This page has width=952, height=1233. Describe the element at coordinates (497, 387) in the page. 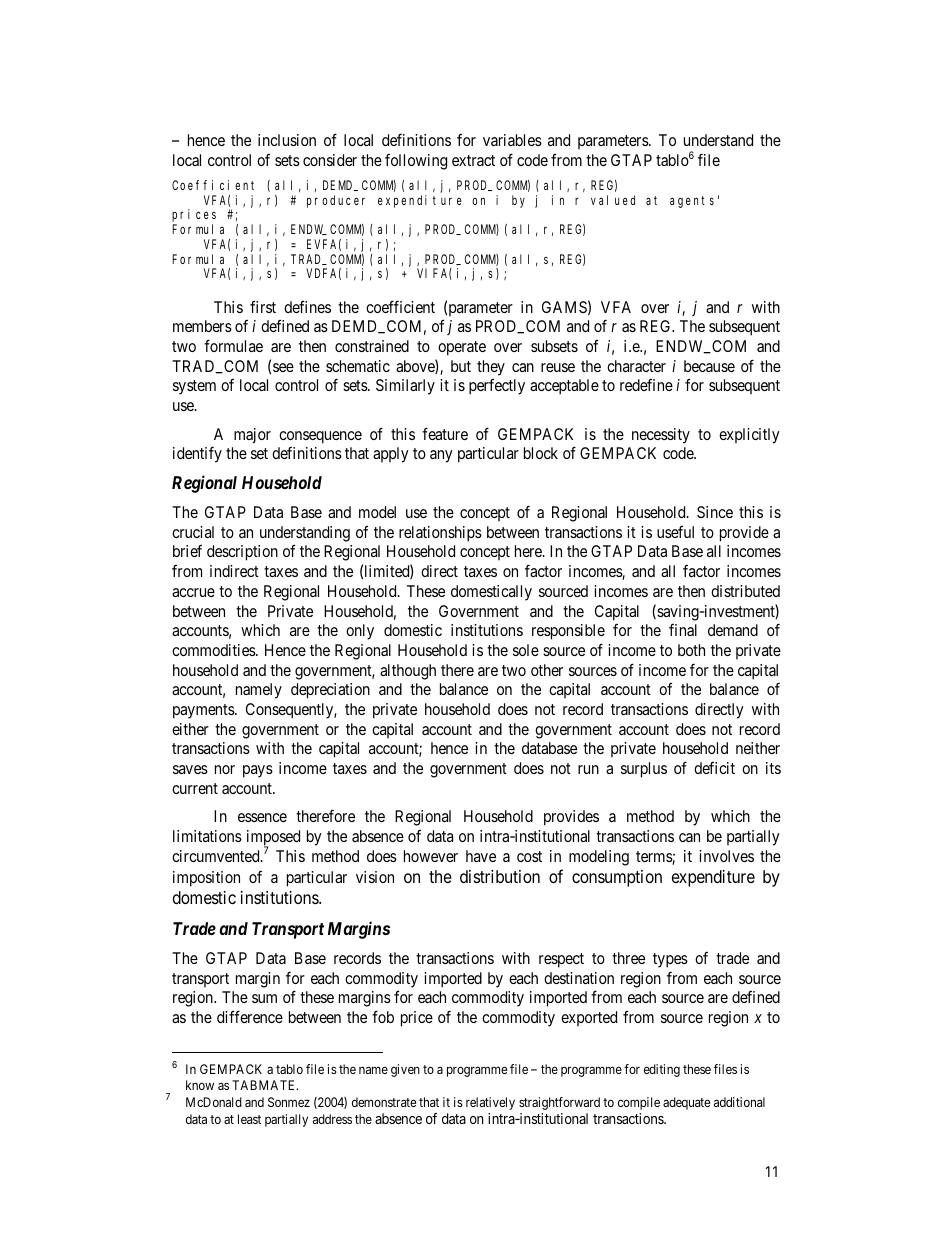

I see `perfectly` at that location.
